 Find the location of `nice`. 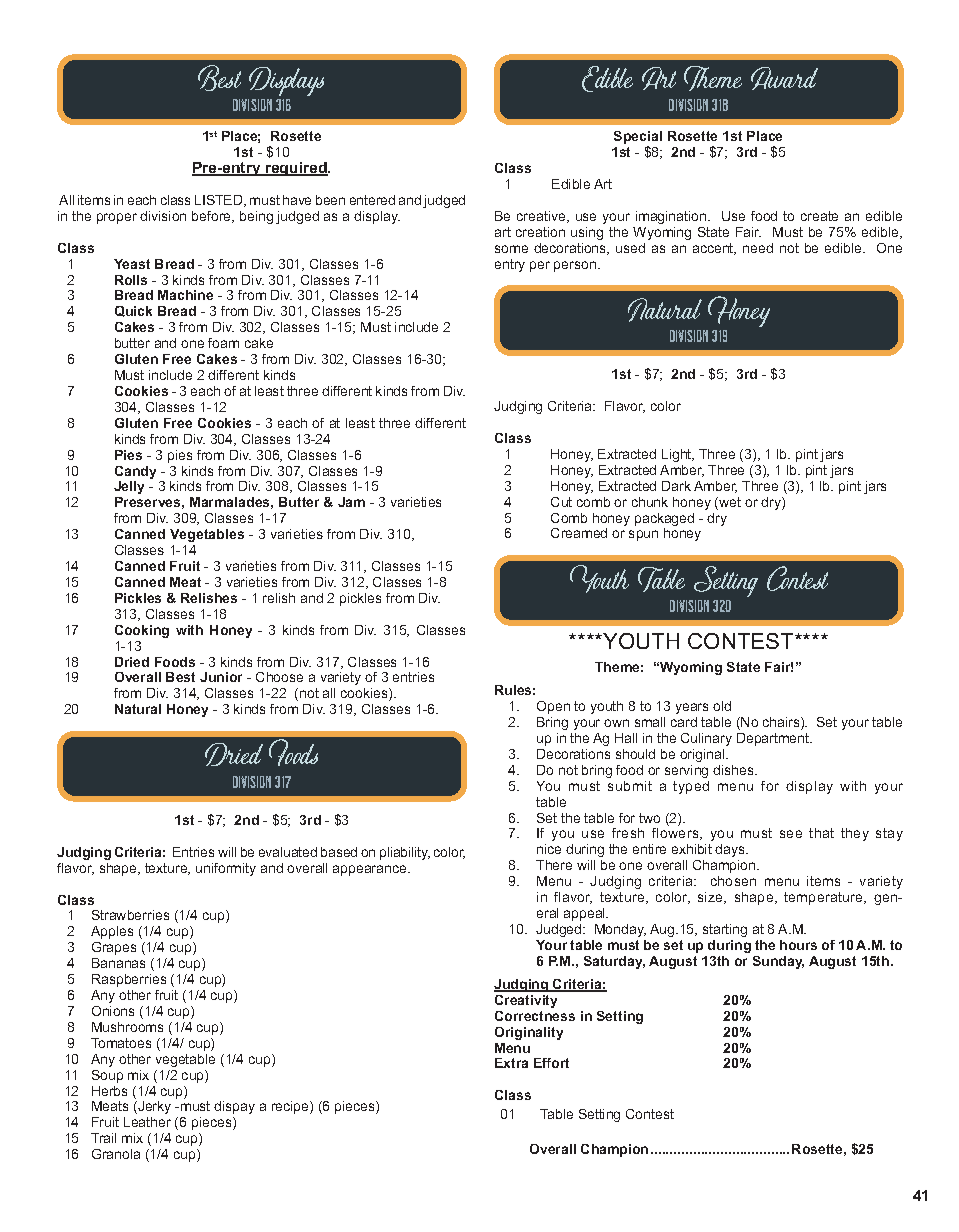

nice is located at coordinates (549, 849).
